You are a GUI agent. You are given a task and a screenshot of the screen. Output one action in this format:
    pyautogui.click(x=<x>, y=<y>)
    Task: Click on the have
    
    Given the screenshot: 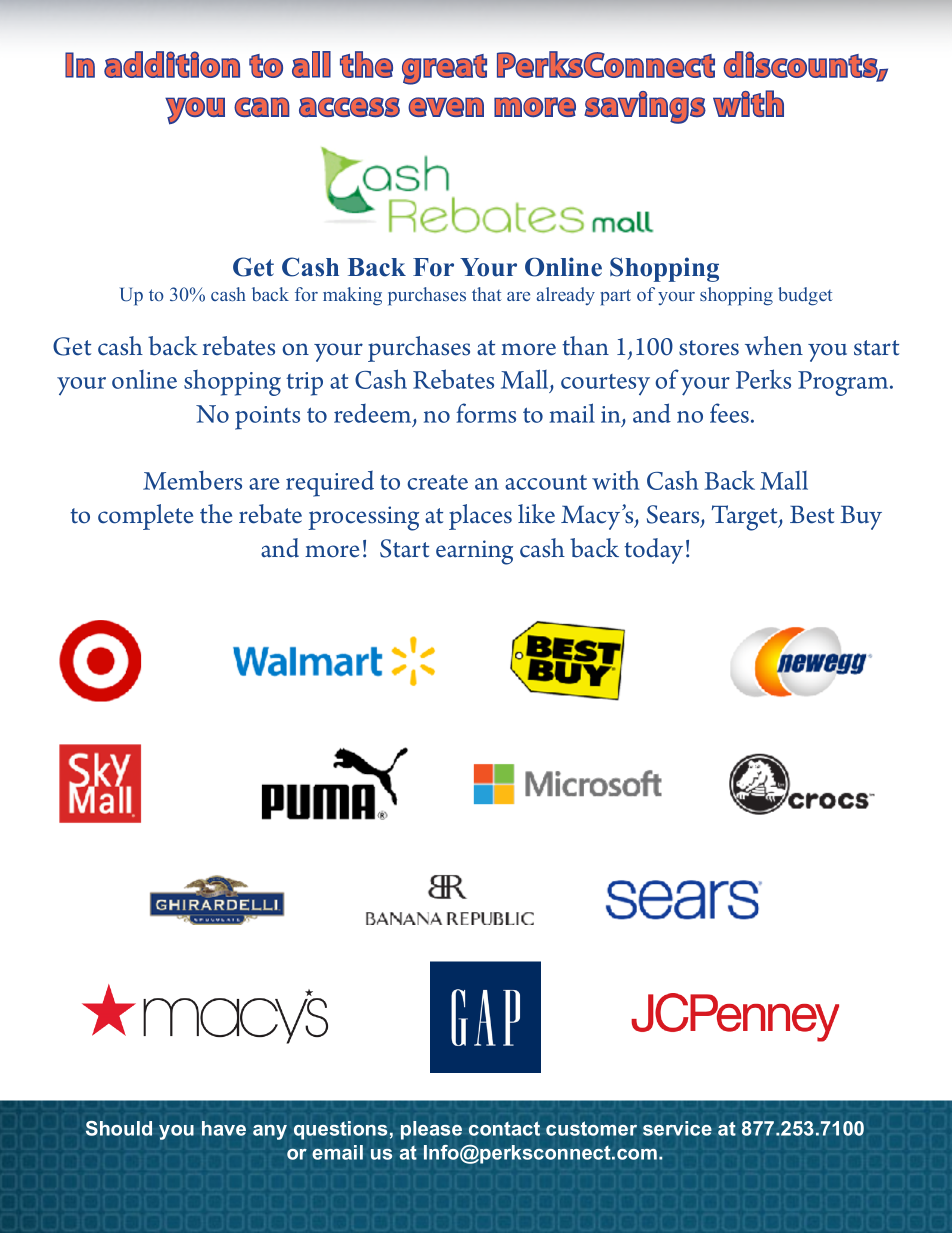 What is the action you would take?
    pyautogui.click(x=224, y=1128)
